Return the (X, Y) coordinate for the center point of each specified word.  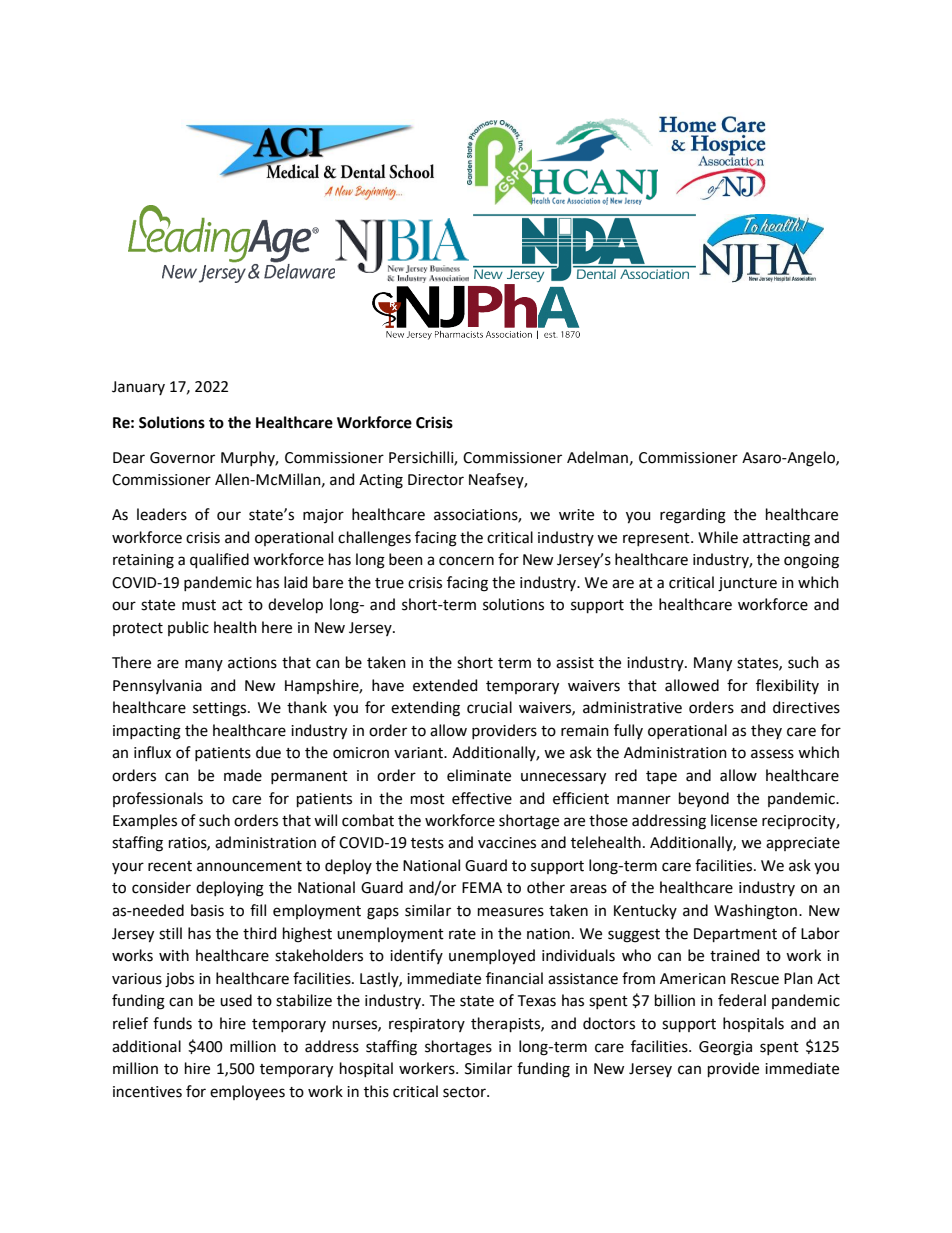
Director (436, 480)
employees (247, 1093)
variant (419, 753)
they (766, 731)
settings (221, 709)
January (138, 388)
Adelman (597, 457)
